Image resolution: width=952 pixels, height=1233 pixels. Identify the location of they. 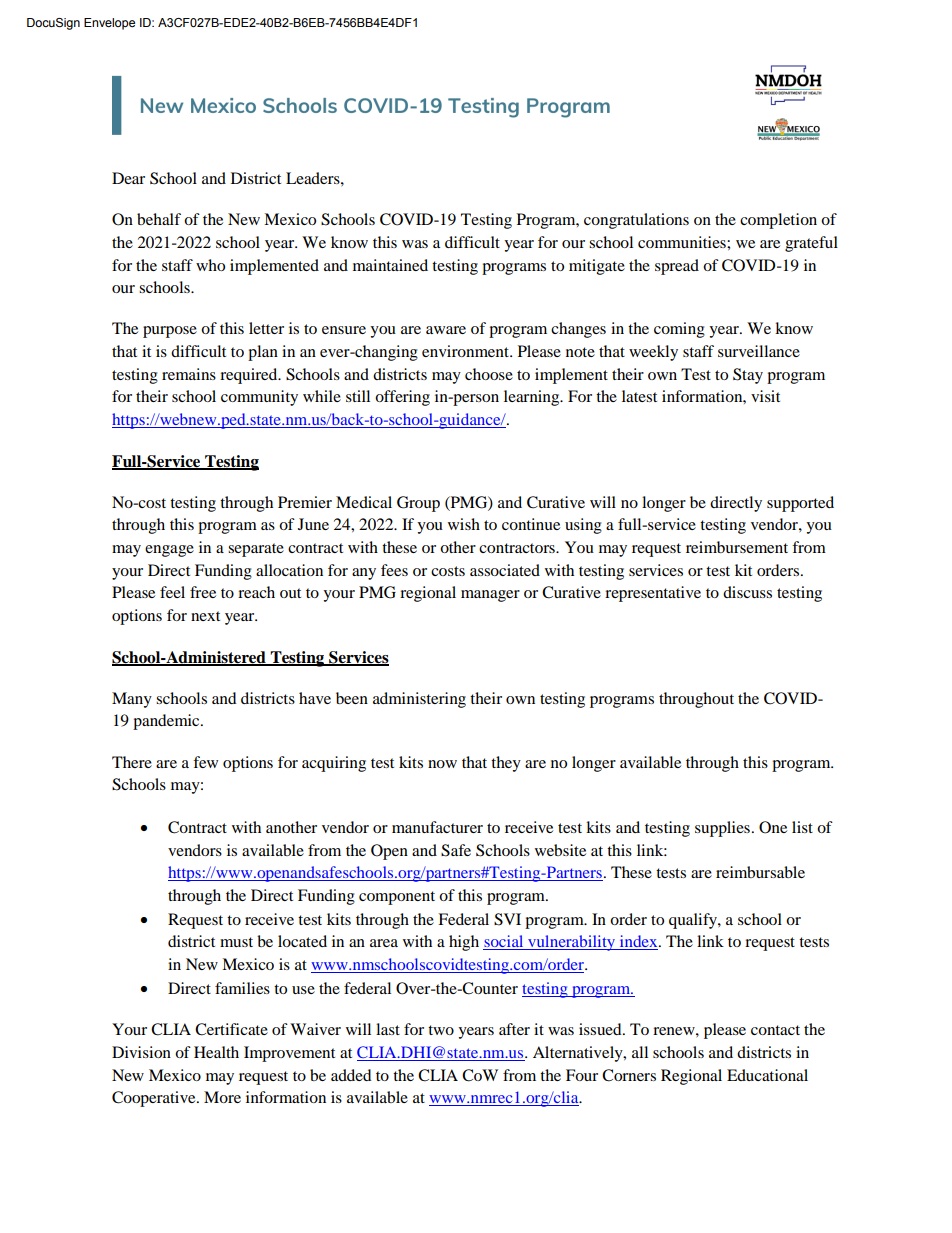
(506, 764).
